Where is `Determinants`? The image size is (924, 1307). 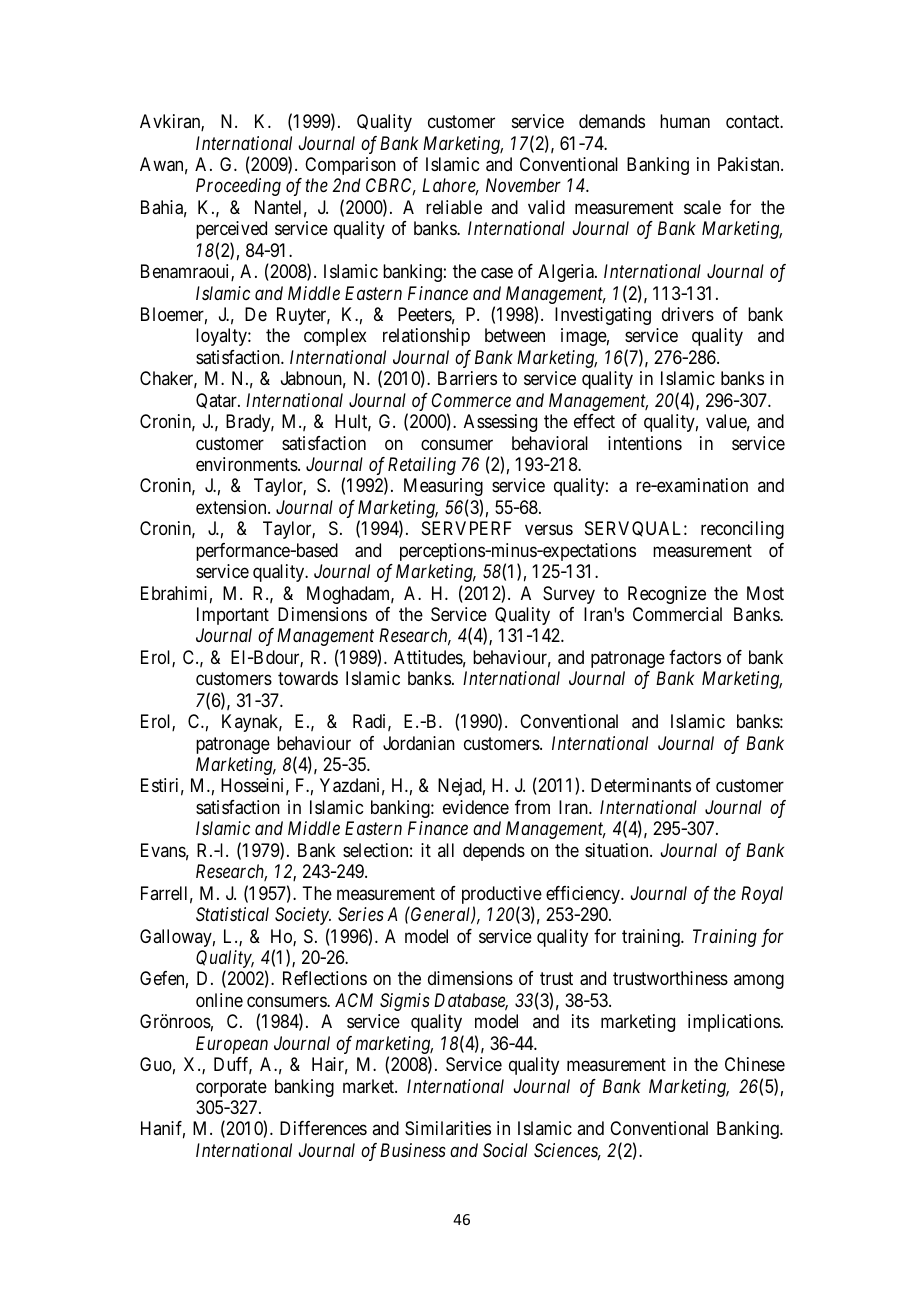
Determinants is located at coordinates (641, 785).
